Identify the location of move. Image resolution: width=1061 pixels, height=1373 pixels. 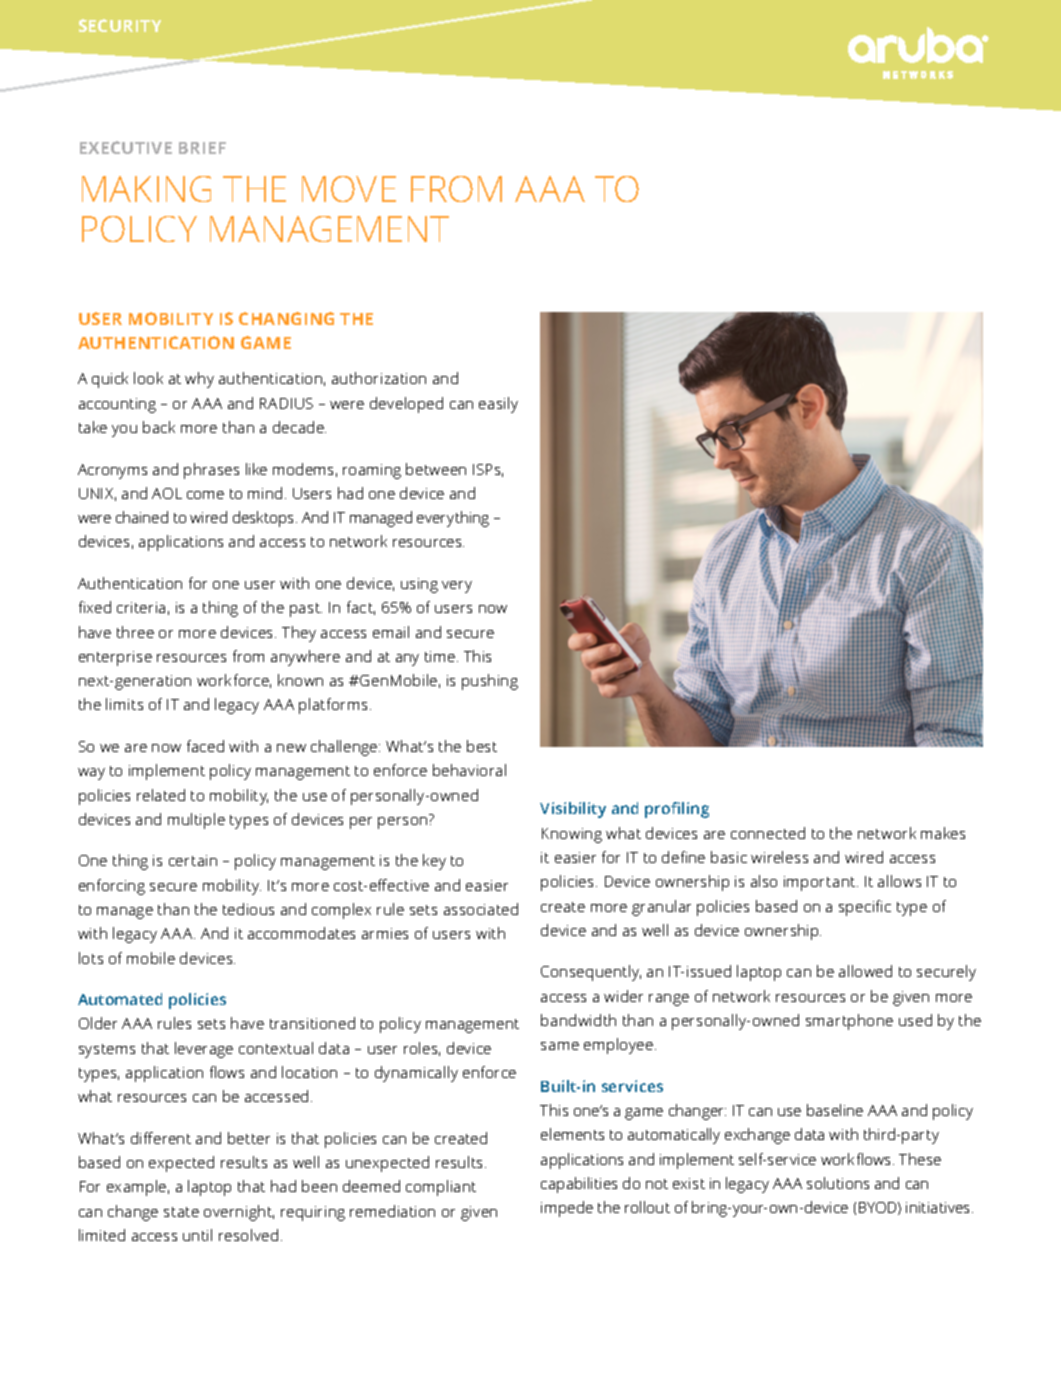
(349, 189).
